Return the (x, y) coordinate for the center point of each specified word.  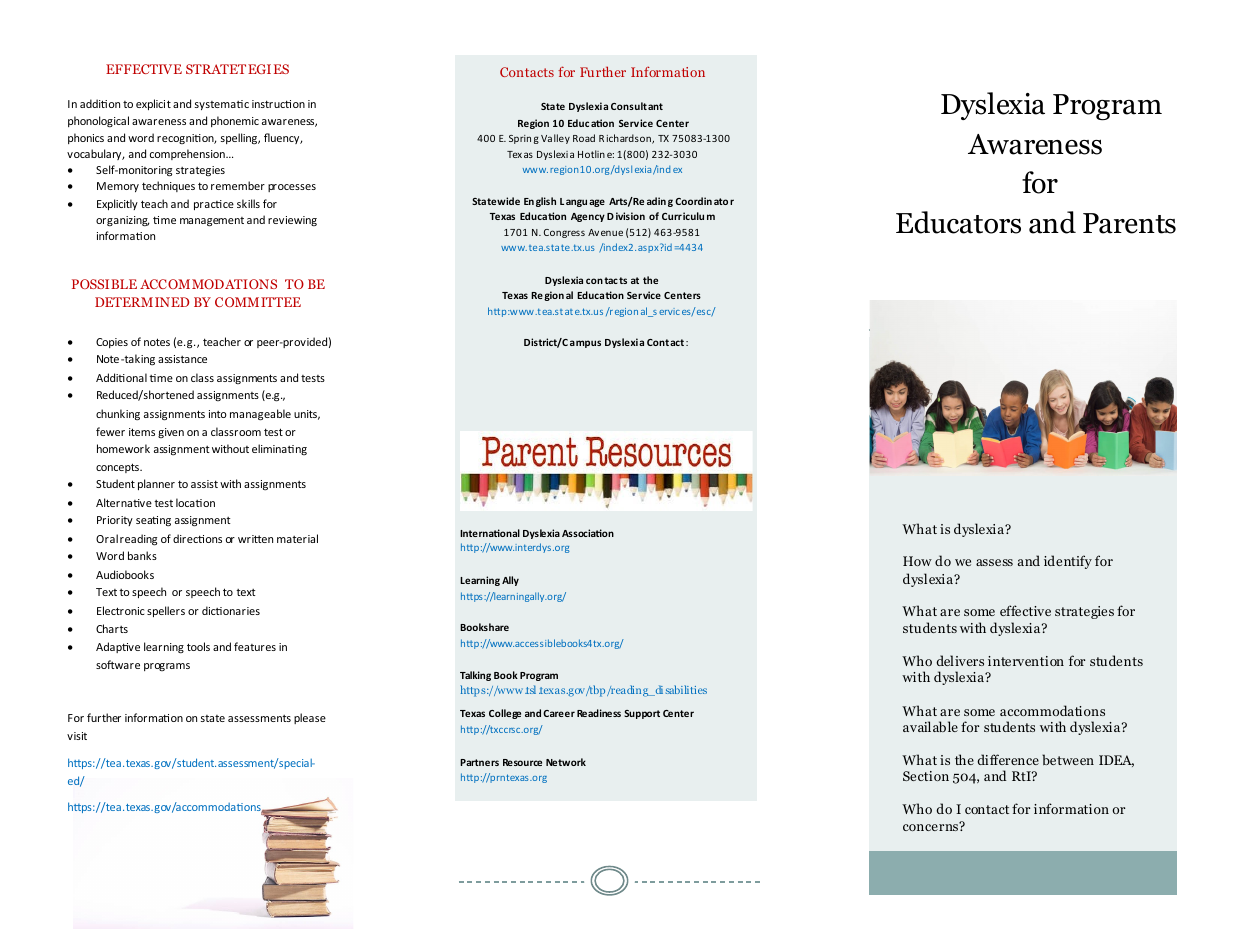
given (171, 433)
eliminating (279, 449)
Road (584, 138)
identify (1068, 562)
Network (566, 762)
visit (77, 736)
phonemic (235, 121)
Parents (1129, 223)
